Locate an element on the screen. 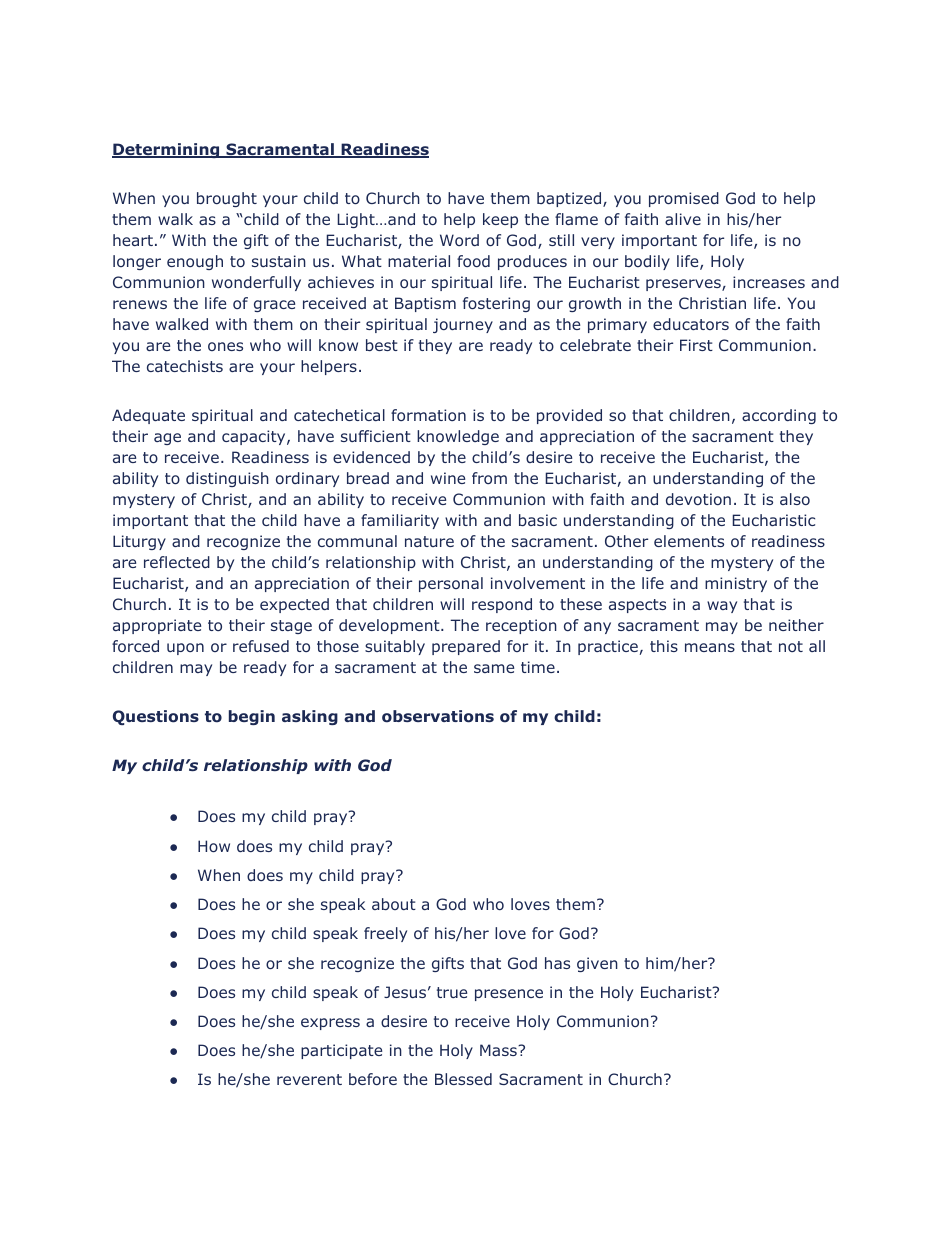  brought is located at coordinates (227, 199).
